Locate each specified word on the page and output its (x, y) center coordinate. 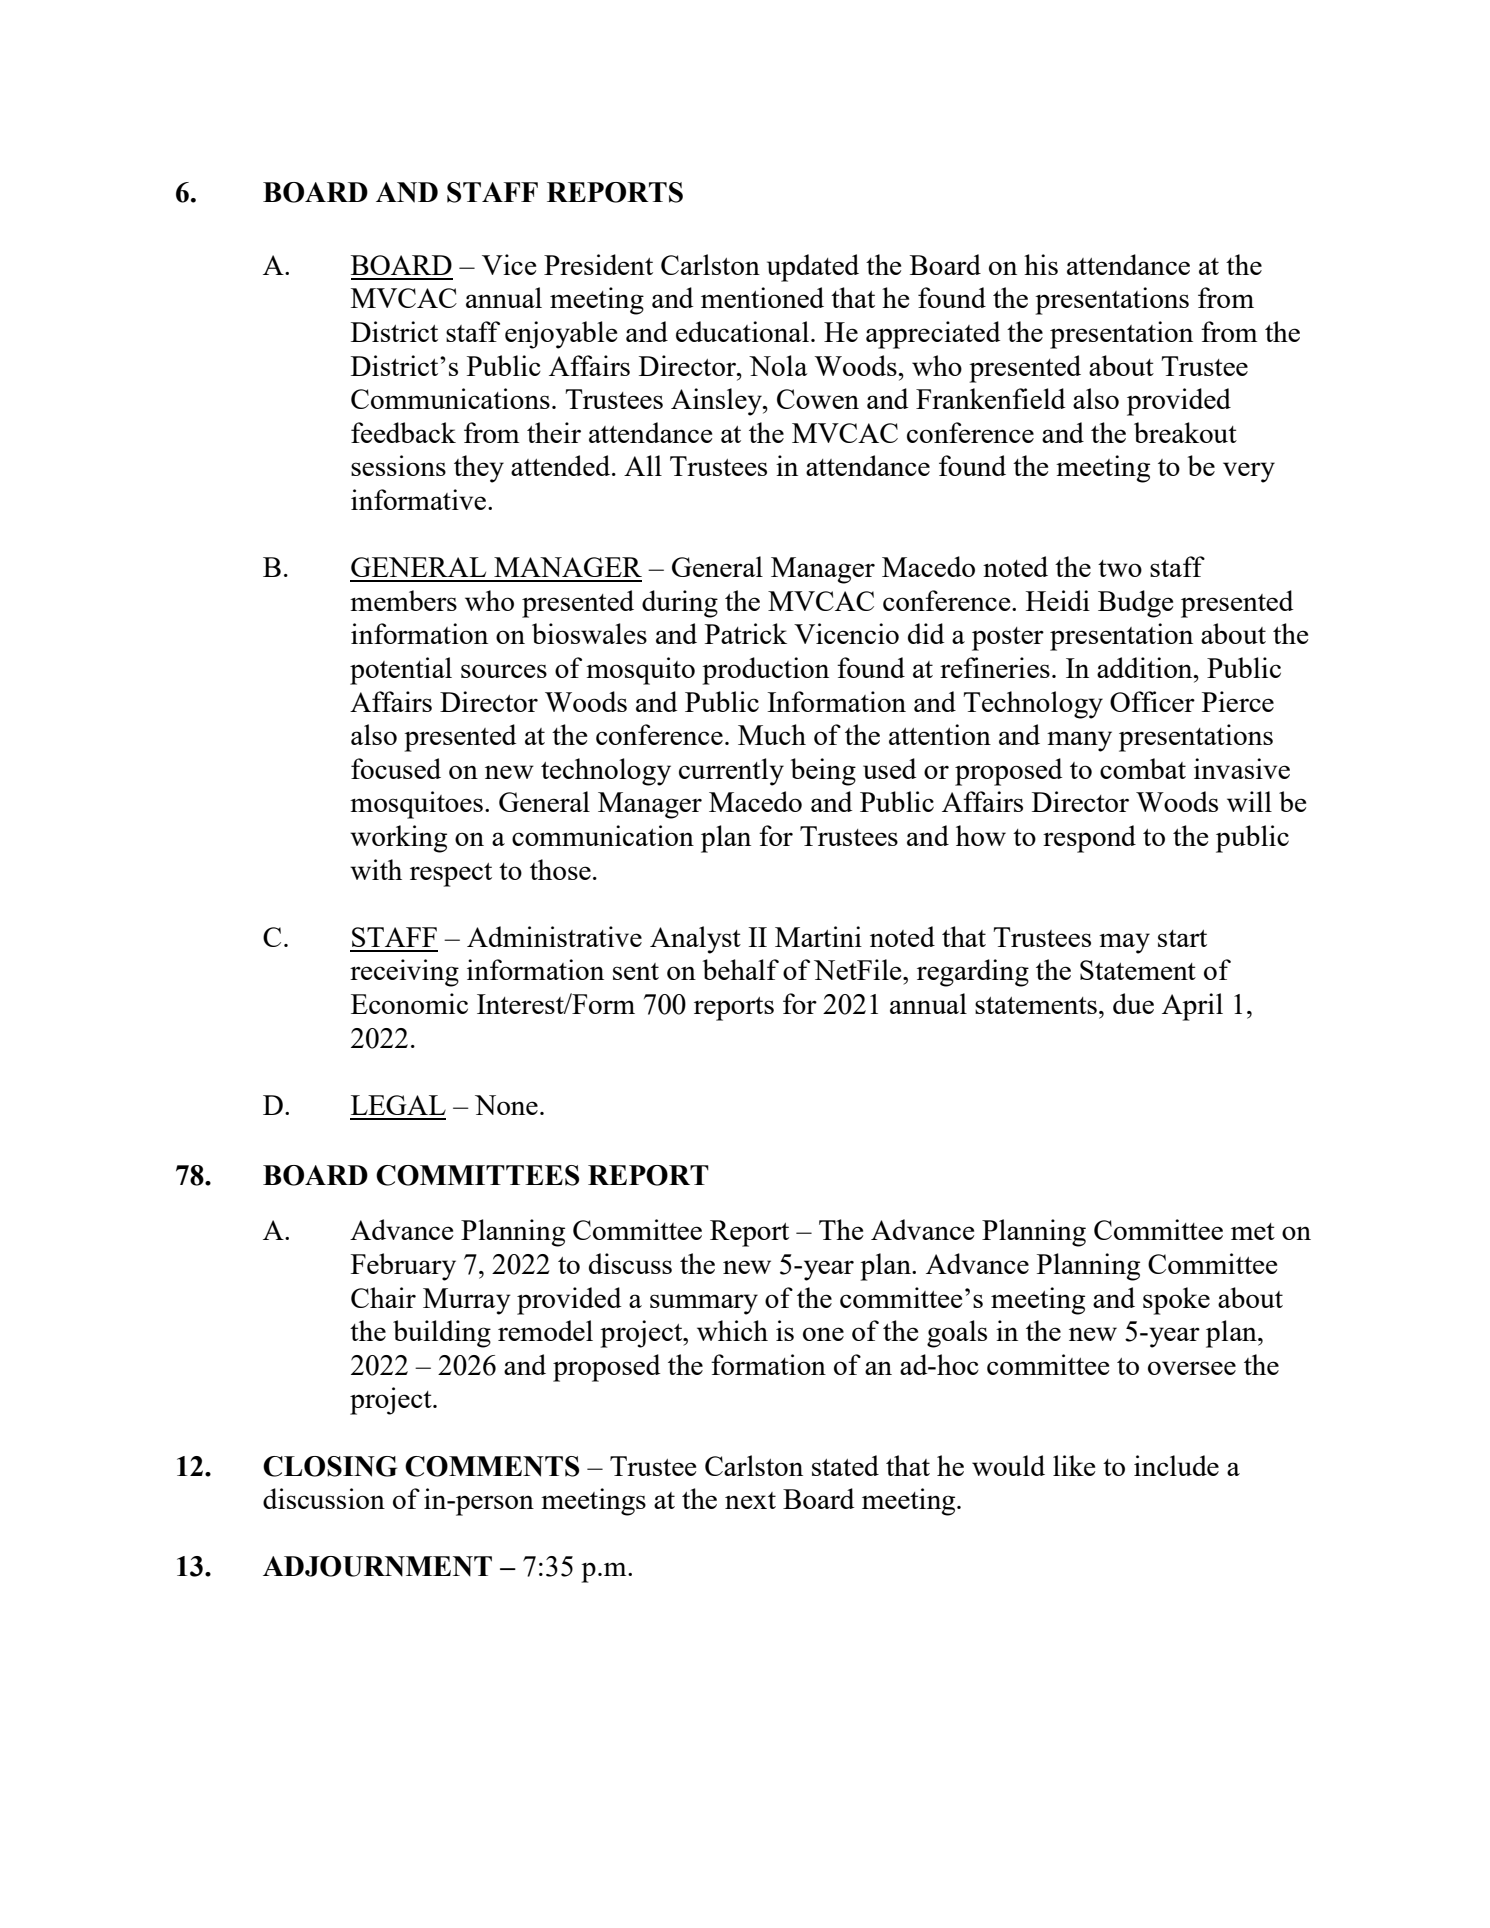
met (1253, 1231)
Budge (1135, 604)
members (403, 600)
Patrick (746, 633)
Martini (818, 936)
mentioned (762, 297)
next (750, 1500)
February (403, 1267)
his (1041, 264)
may (1124, 943)
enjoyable (561, 335)
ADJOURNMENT (377, 1566)
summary (704, 1304)
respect (451, 875)
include (1176, 1465)
